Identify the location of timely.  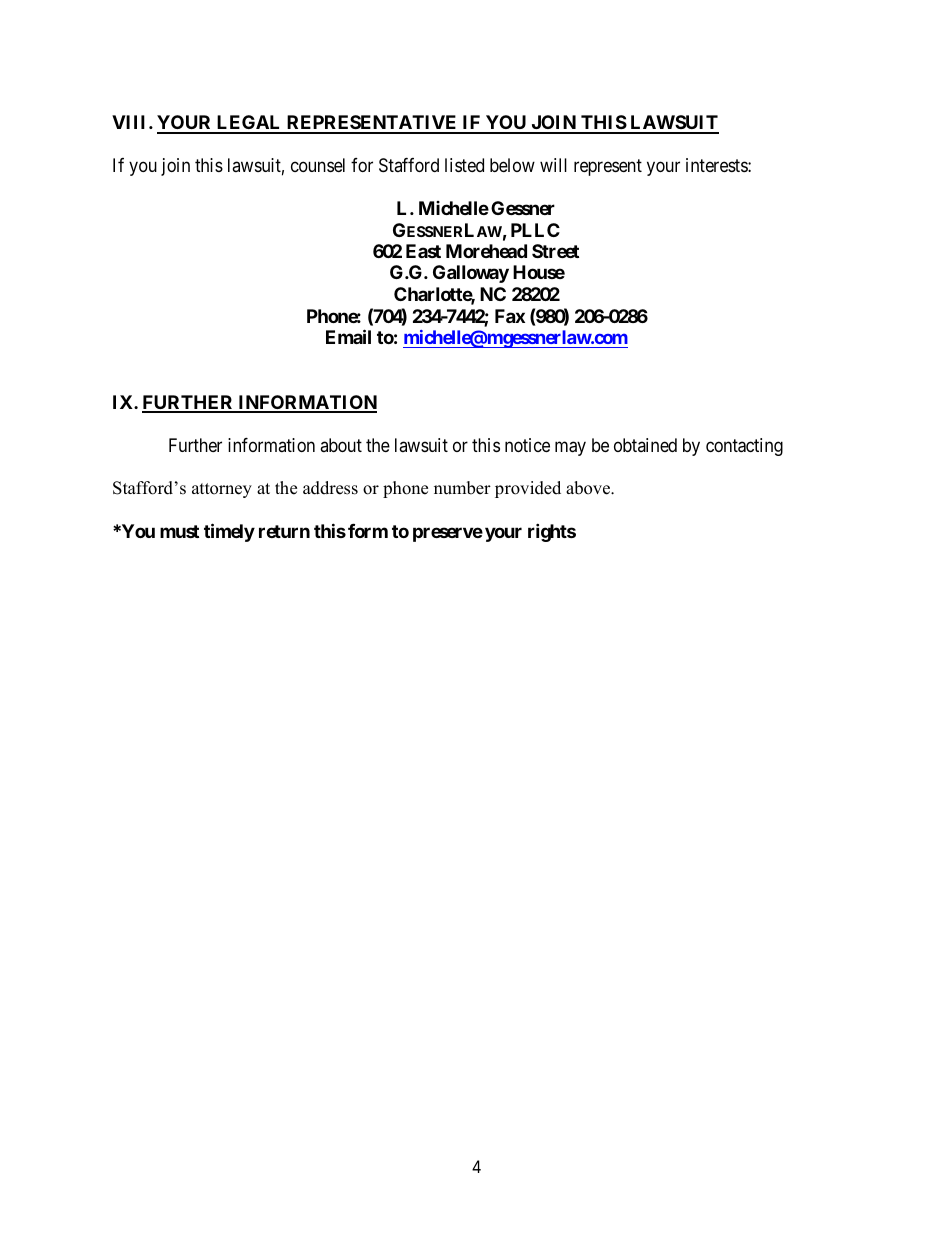
(229, 532).
